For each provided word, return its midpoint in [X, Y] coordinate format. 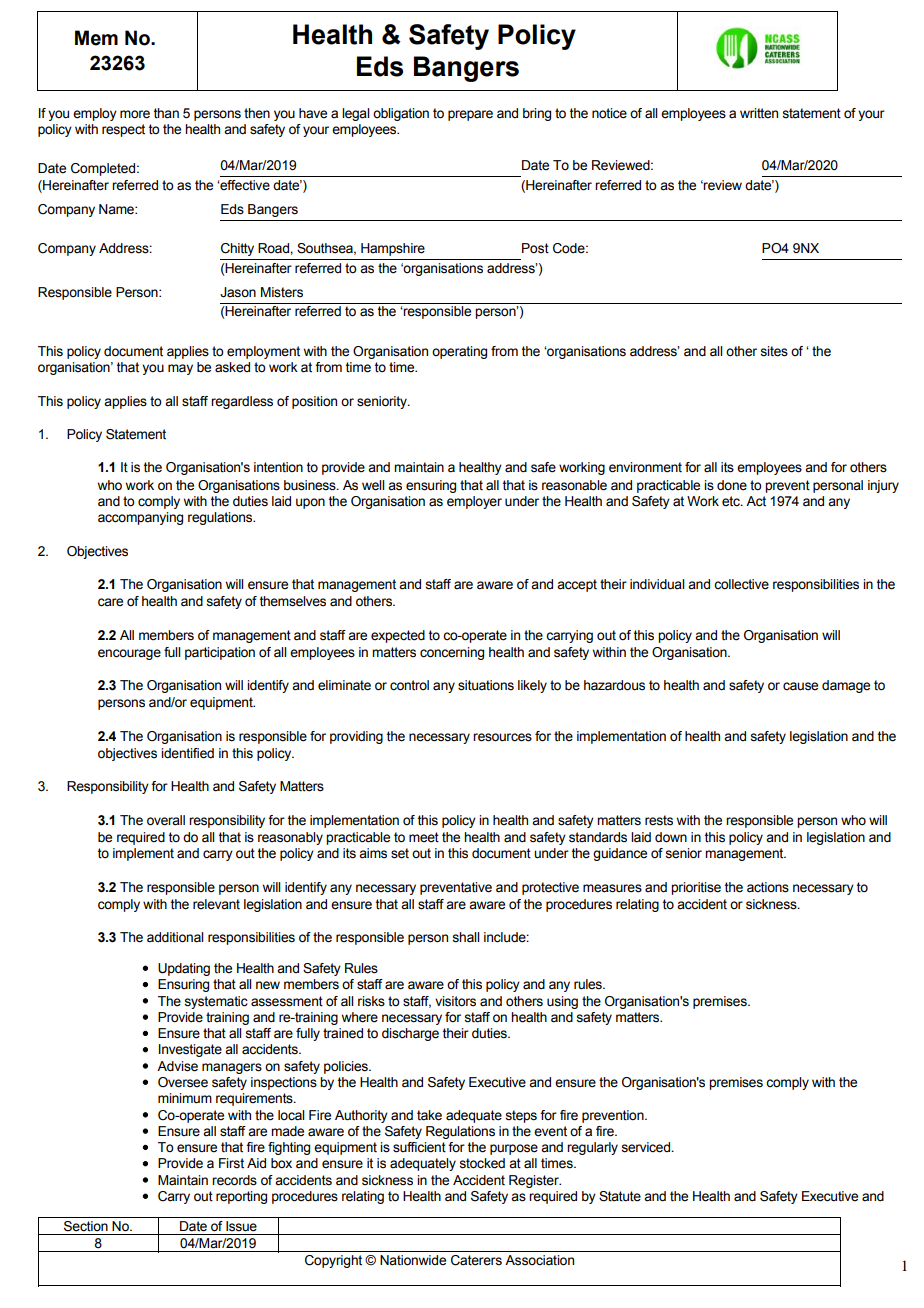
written [759, 113]
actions [768, 887]
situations [486, 685]
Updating [184, 969]
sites [774, 351]
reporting [241, 1197]
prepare [470, 115]
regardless [242, 402]
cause [800, 686]
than [166, 113]
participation [220, 653]
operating [459, 352]
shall [466, 937]
